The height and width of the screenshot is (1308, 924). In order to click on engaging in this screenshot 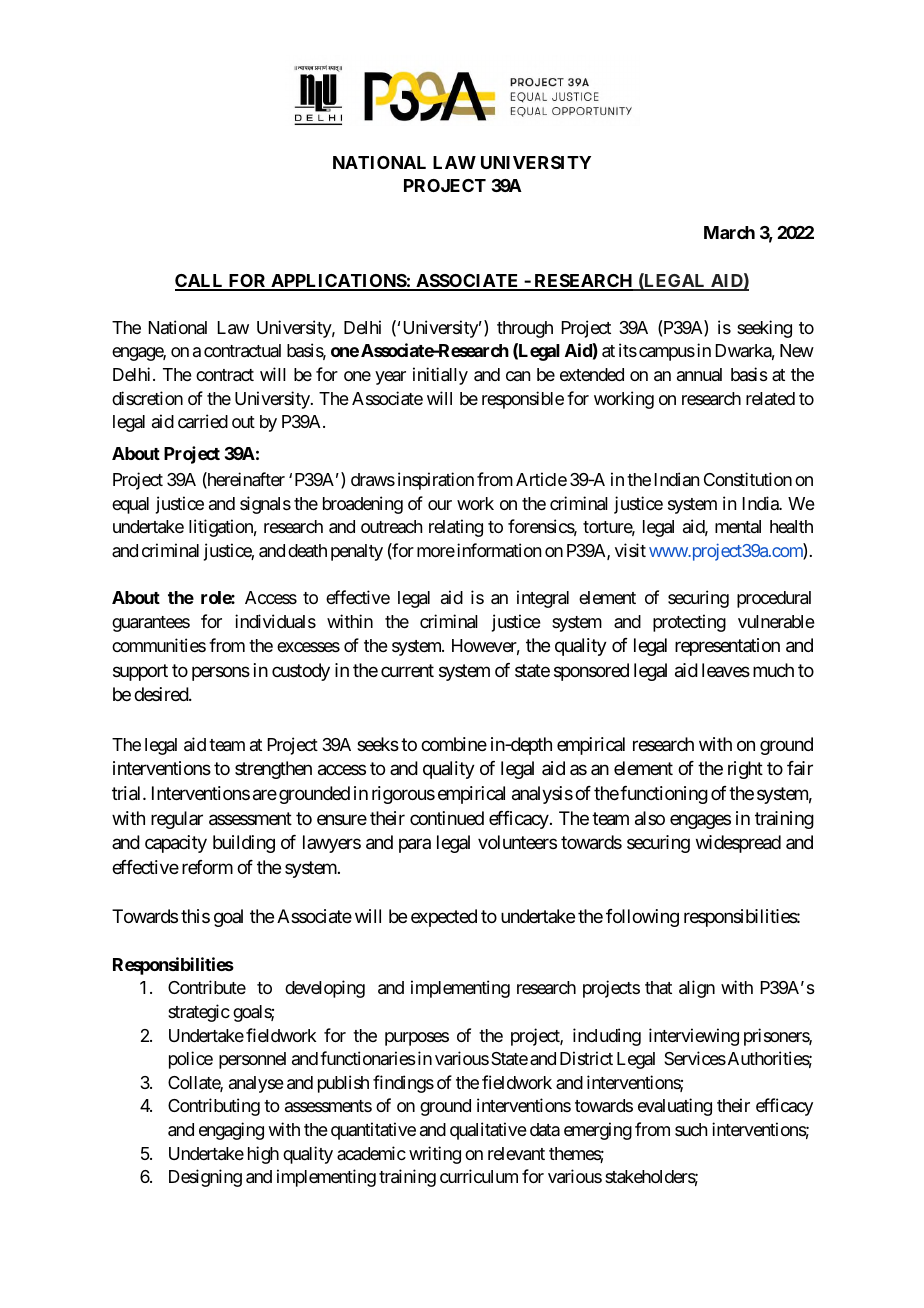, I will do `click(231, 1131)`.
